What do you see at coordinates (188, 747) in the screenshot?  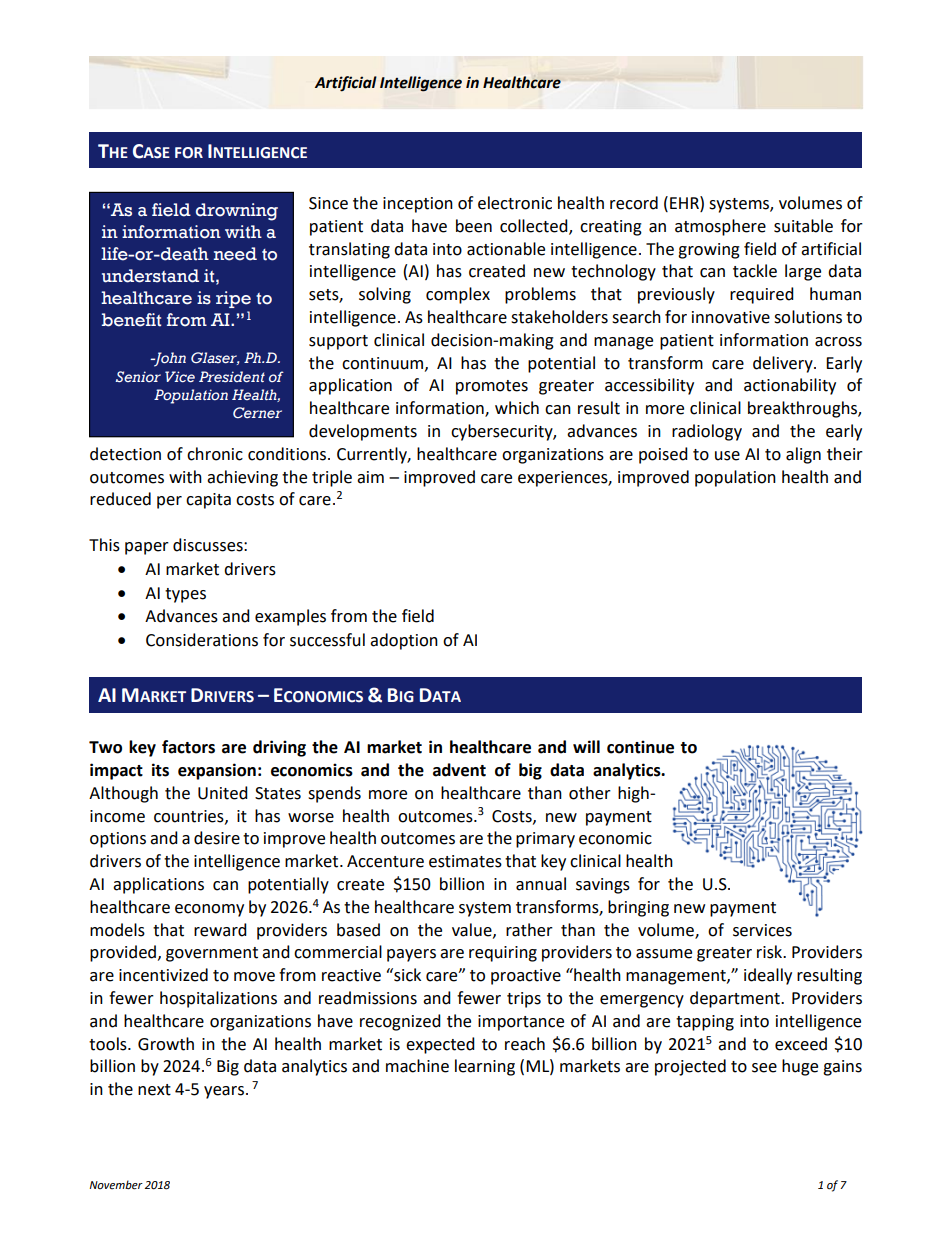 I see `factors` at bounding box center [188, 747].
